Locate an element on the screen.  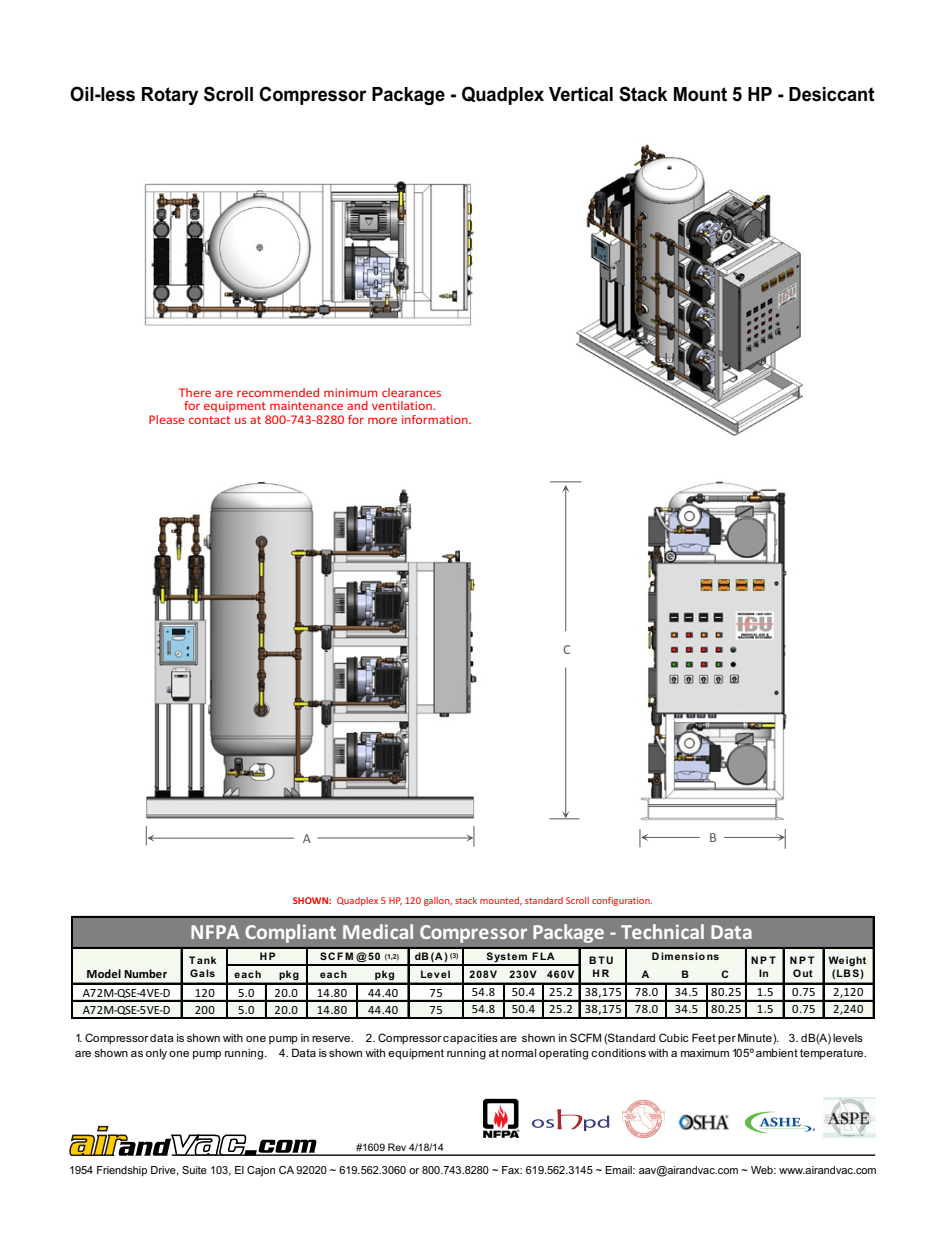
NFPA is located at coordinates (215, 932).
